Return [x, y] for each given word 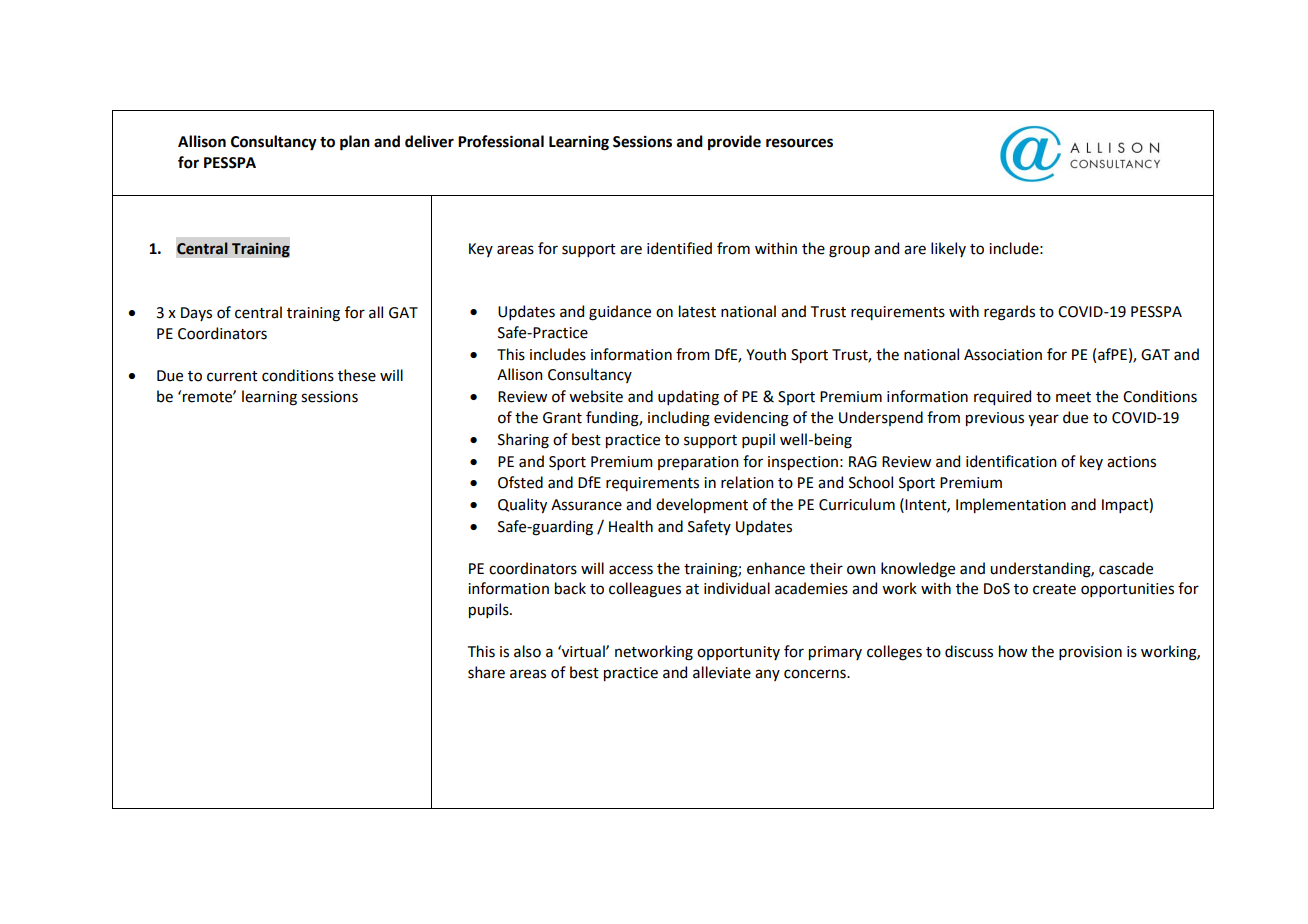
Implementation [1011, 505]
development [702, 505]
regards [1009, 313]
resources [799, 143]
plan [355, 143]
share [486, 672]
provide [734, 142]
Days [196, 314]
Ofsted [520, 482]
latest [697, 311]
